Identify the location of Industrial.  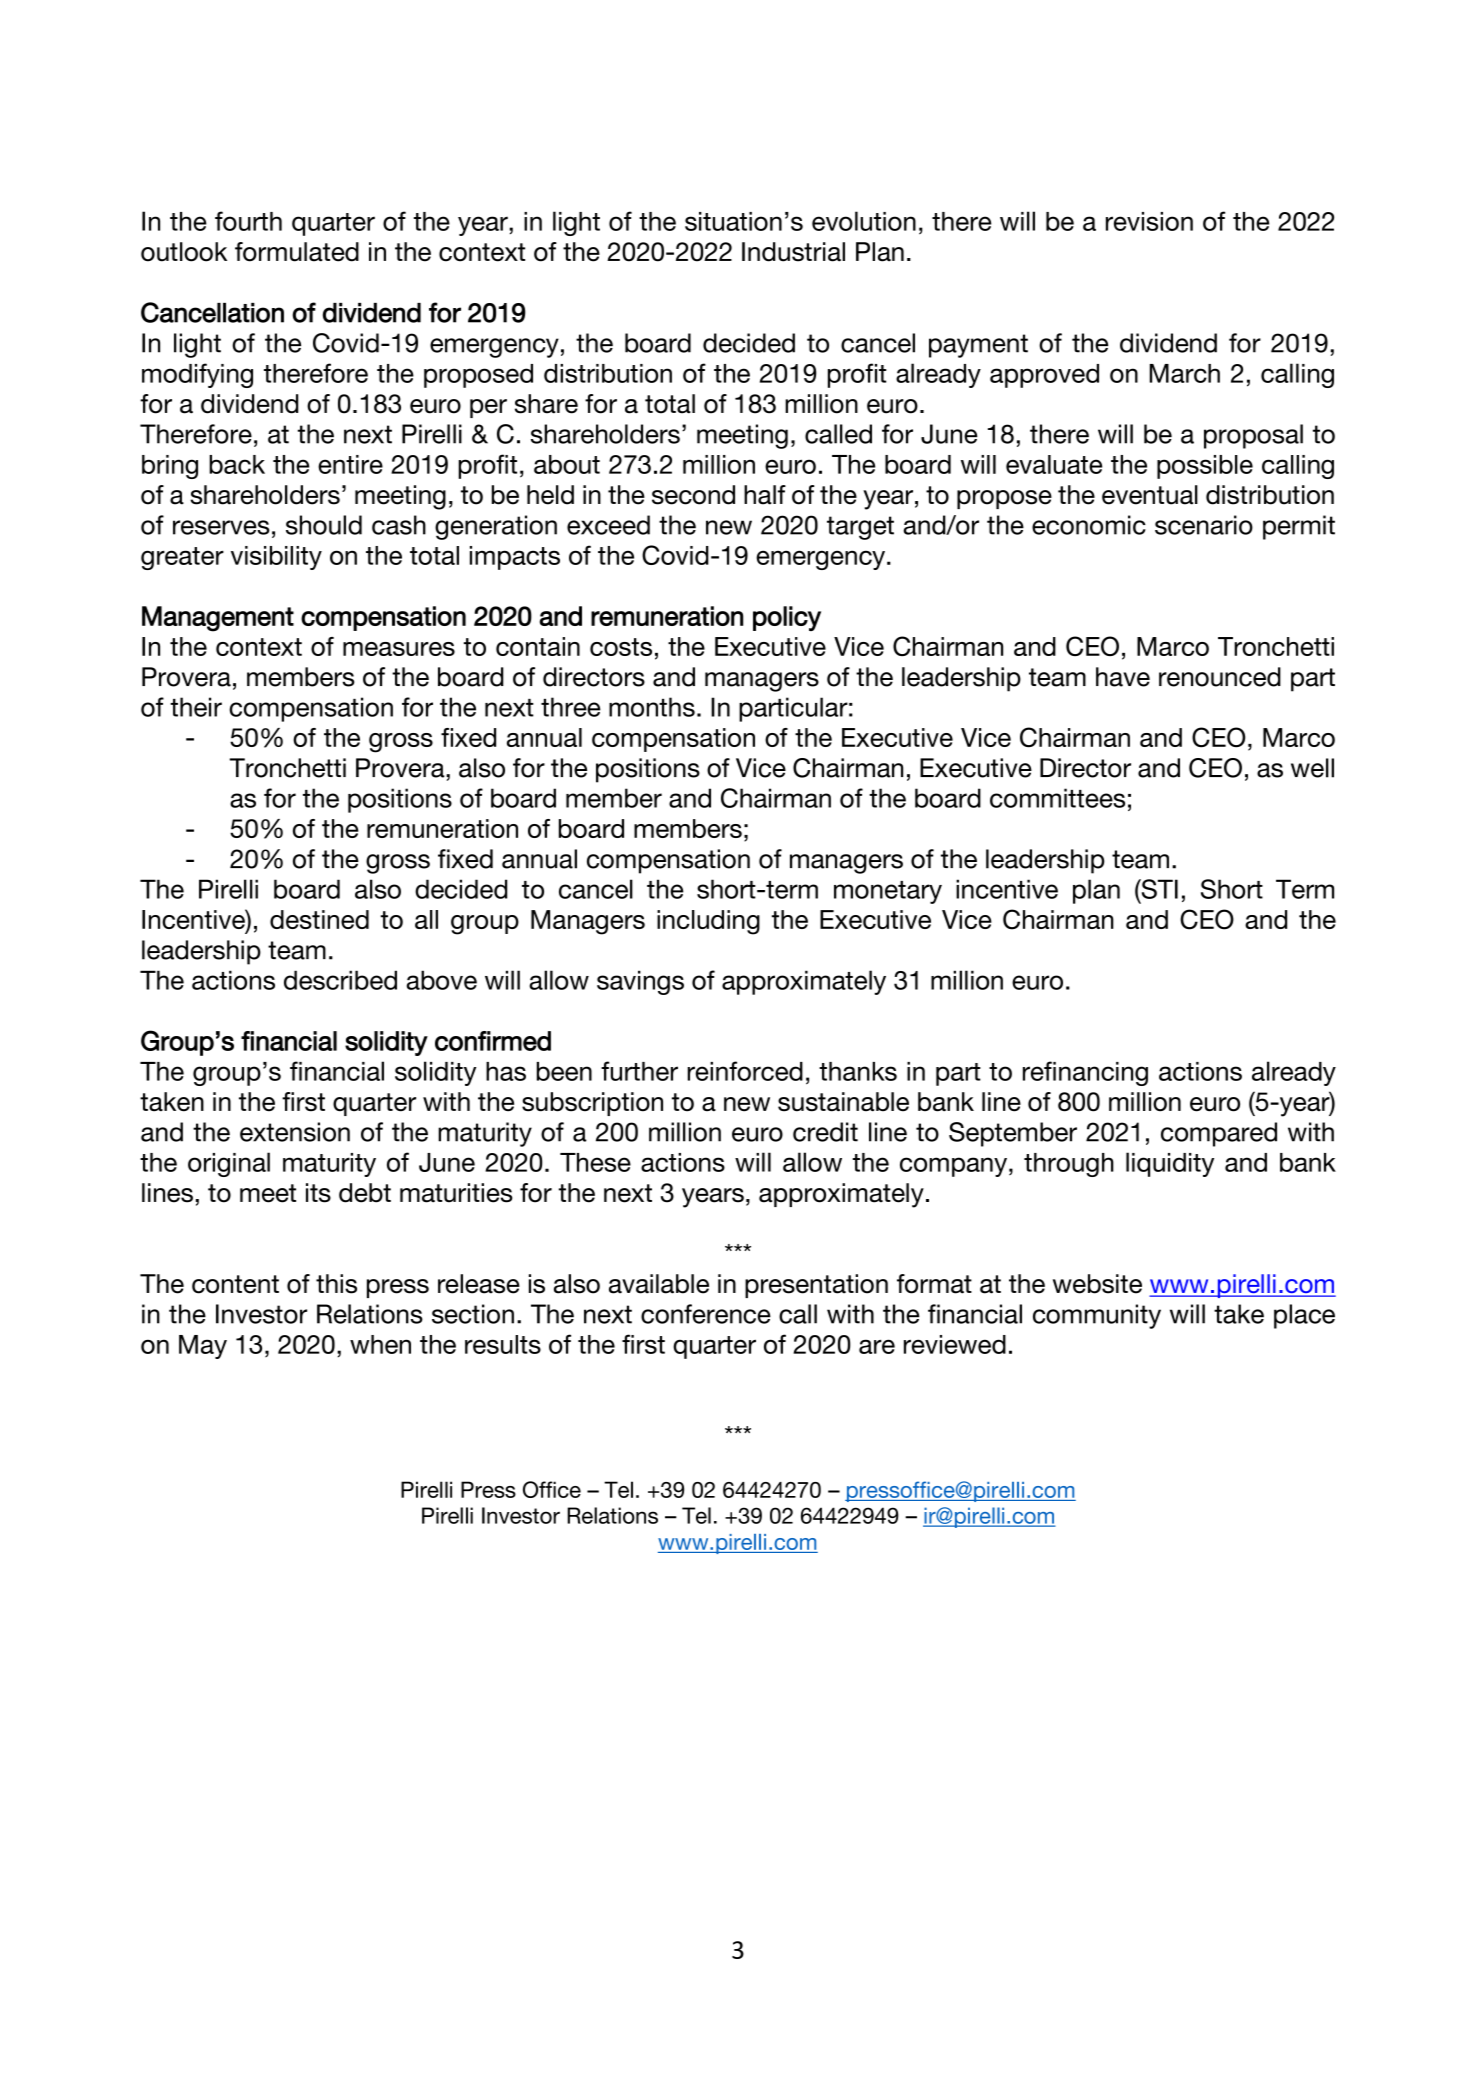
(793, 252).
